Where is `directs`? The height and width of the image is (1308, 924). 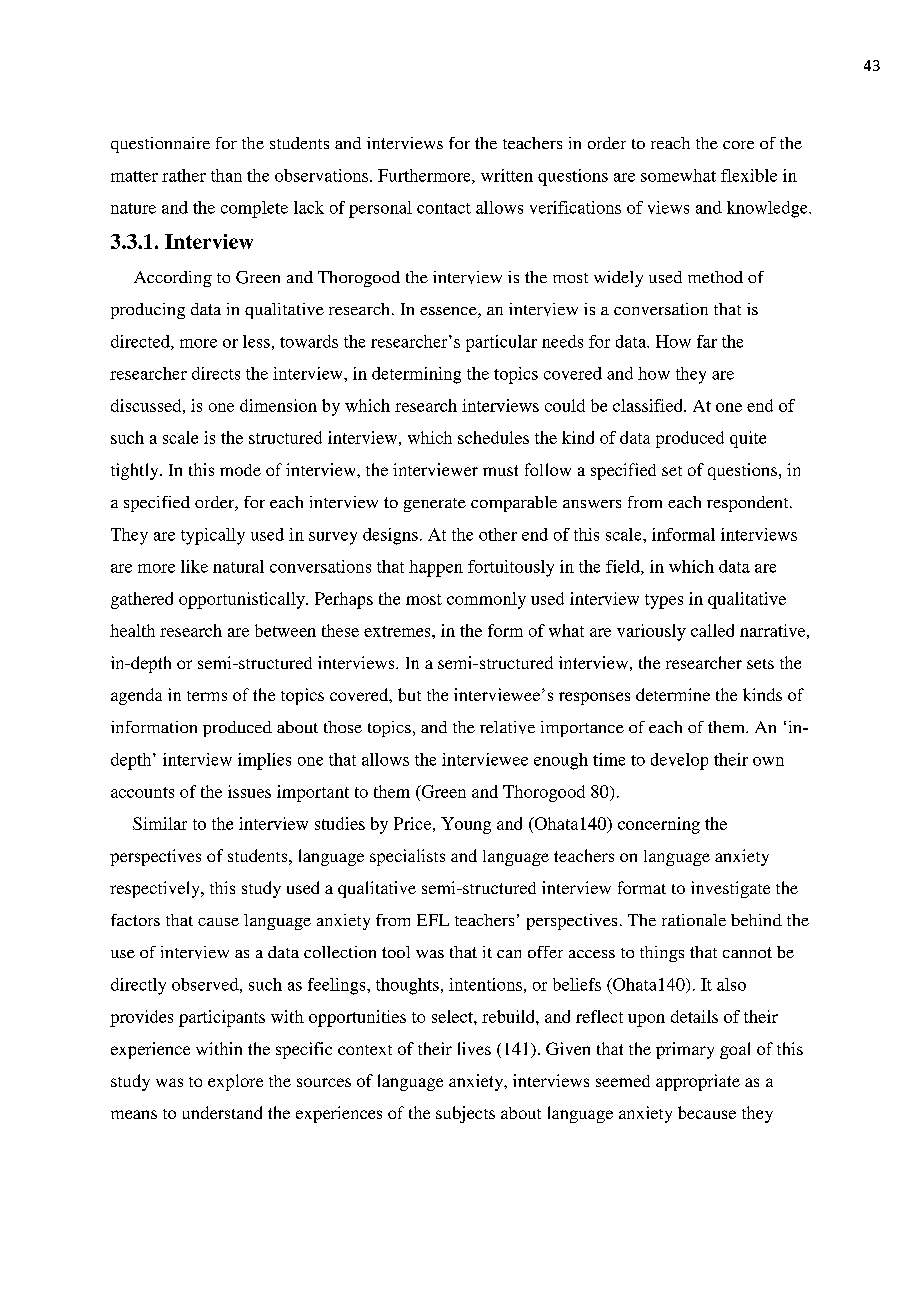 directs is located at coordinates (216, 373).
